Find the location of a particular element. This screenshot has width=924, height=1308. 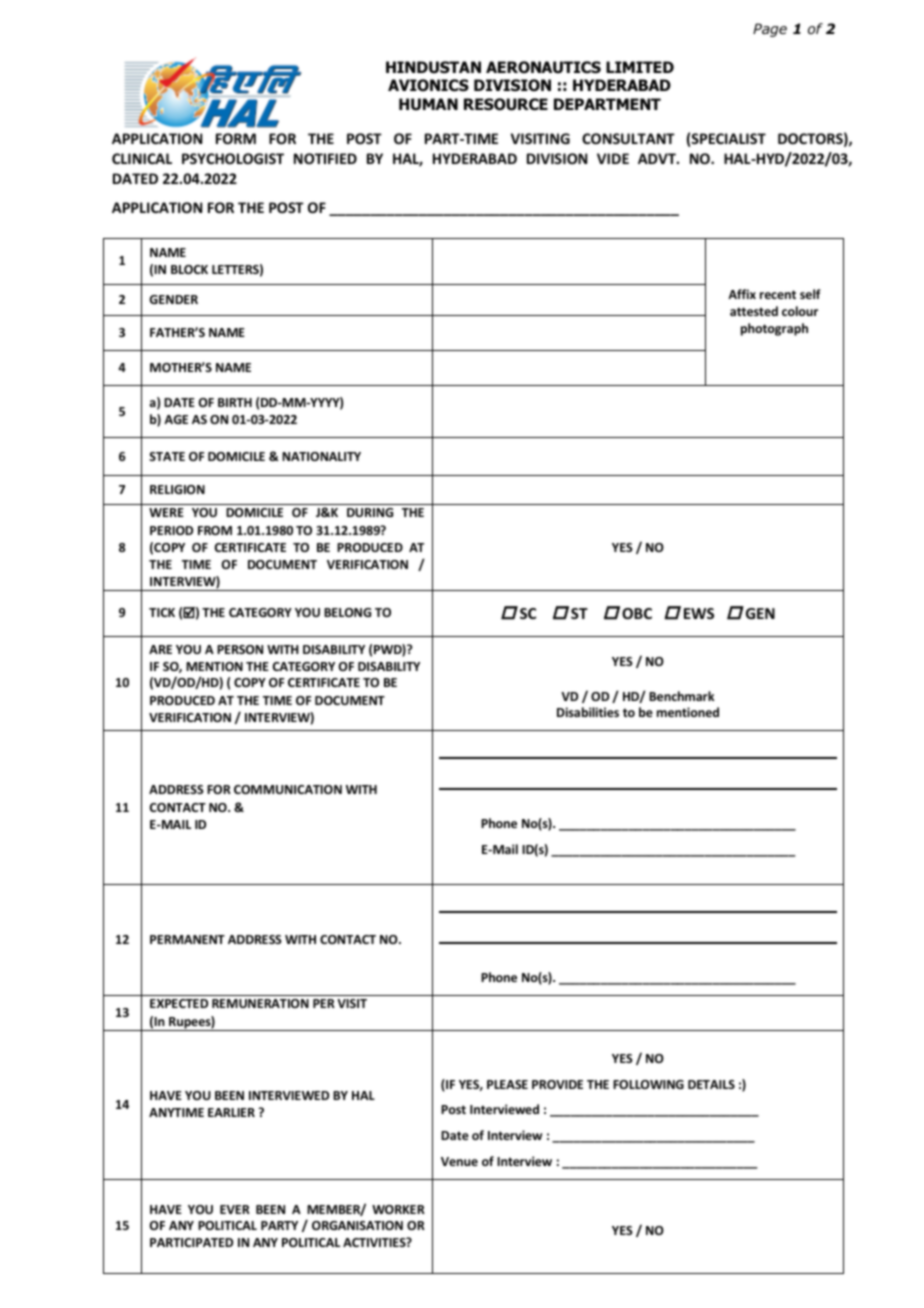

FORM is located at coordinates (236, 138).
